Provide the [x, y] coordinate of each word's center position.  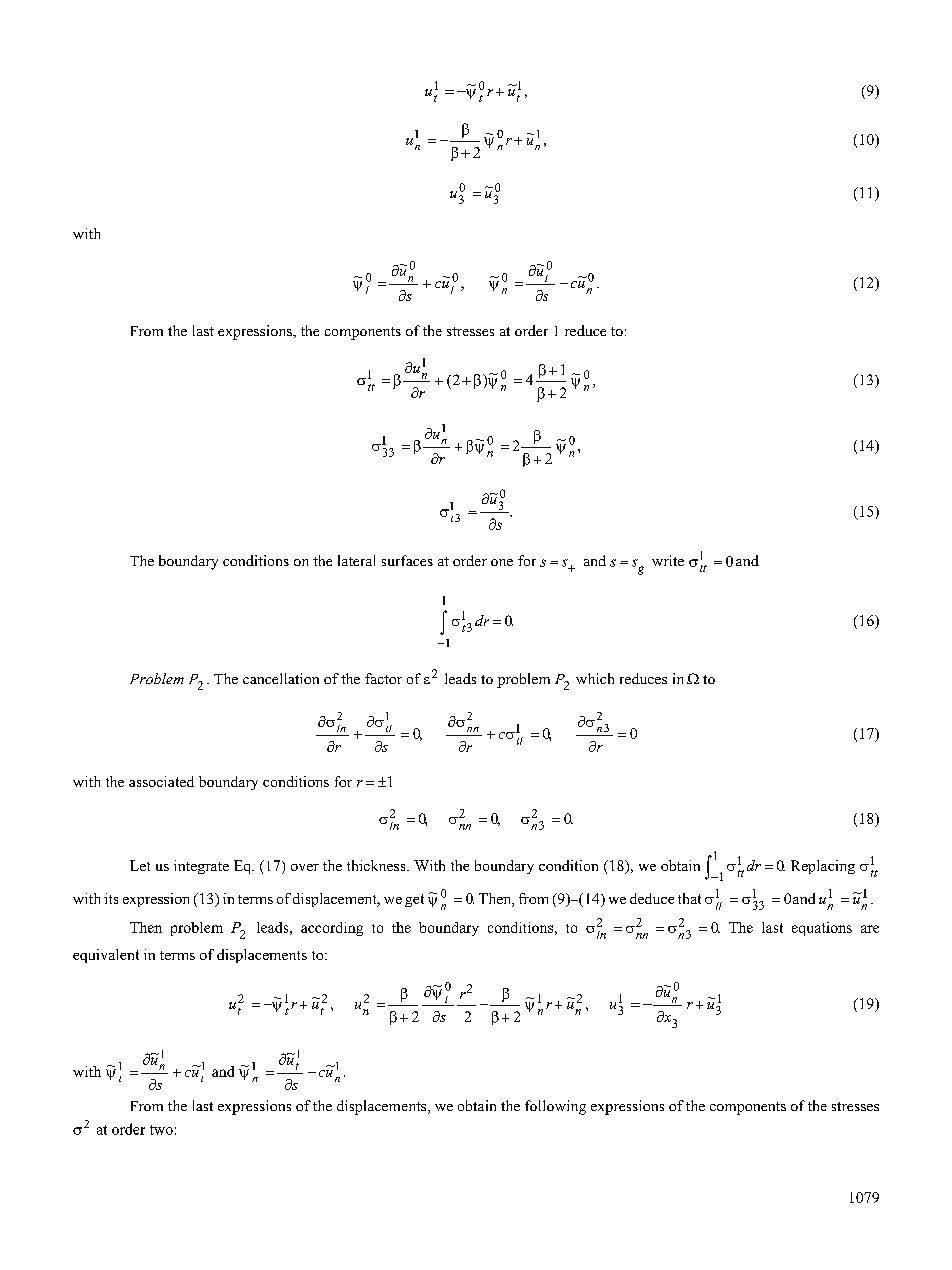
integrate [201, 867]
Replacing [823, 867]
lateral [356, 560]
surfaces [407, 560]
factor [383, 678]
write [668, 560]
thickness [377, 865]
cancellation [281, 678]
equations [822, 929]
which [595, 678]
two [161, 1130]
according [332, 929]
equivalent [106, 956]
